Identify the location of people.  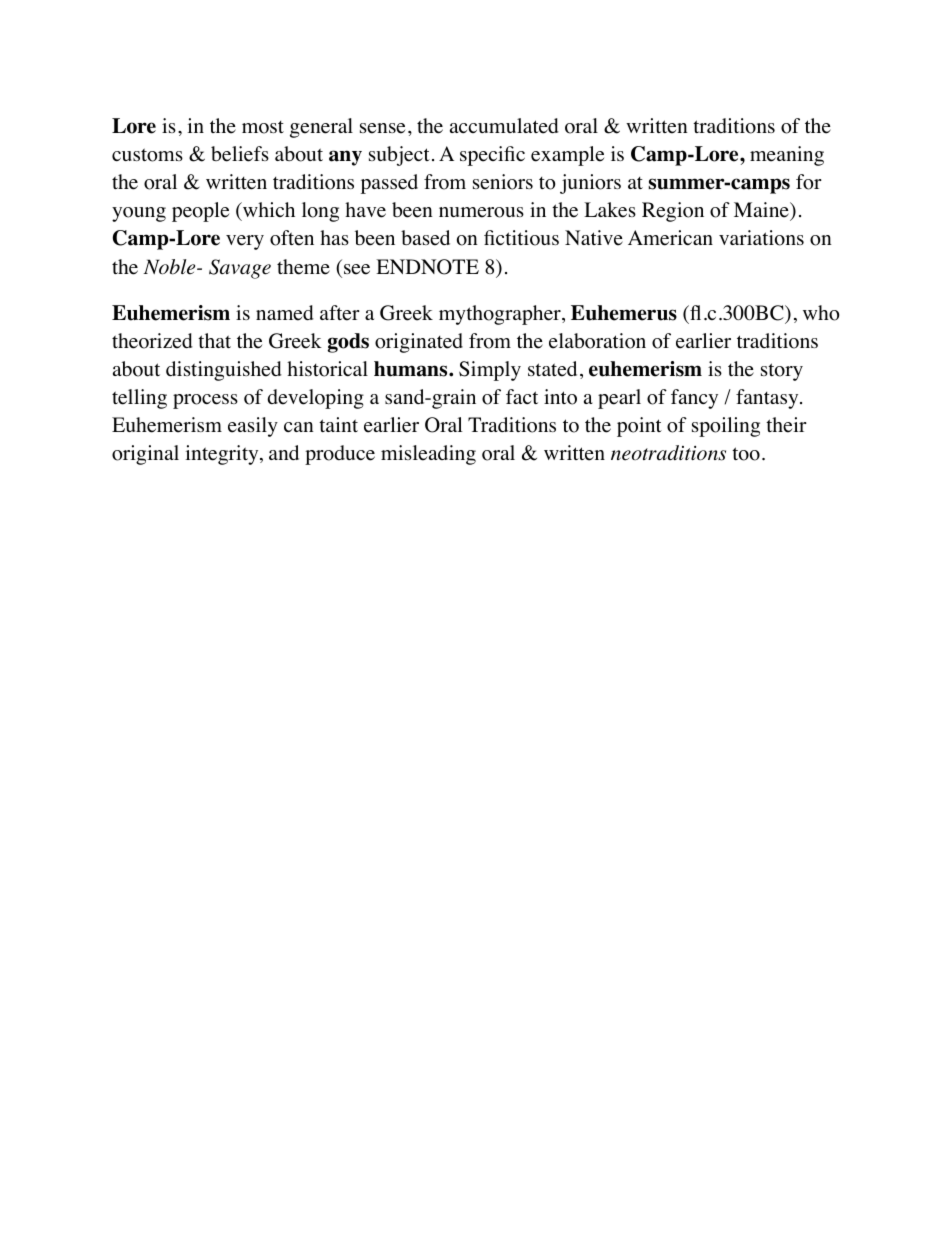
(200, 212).
